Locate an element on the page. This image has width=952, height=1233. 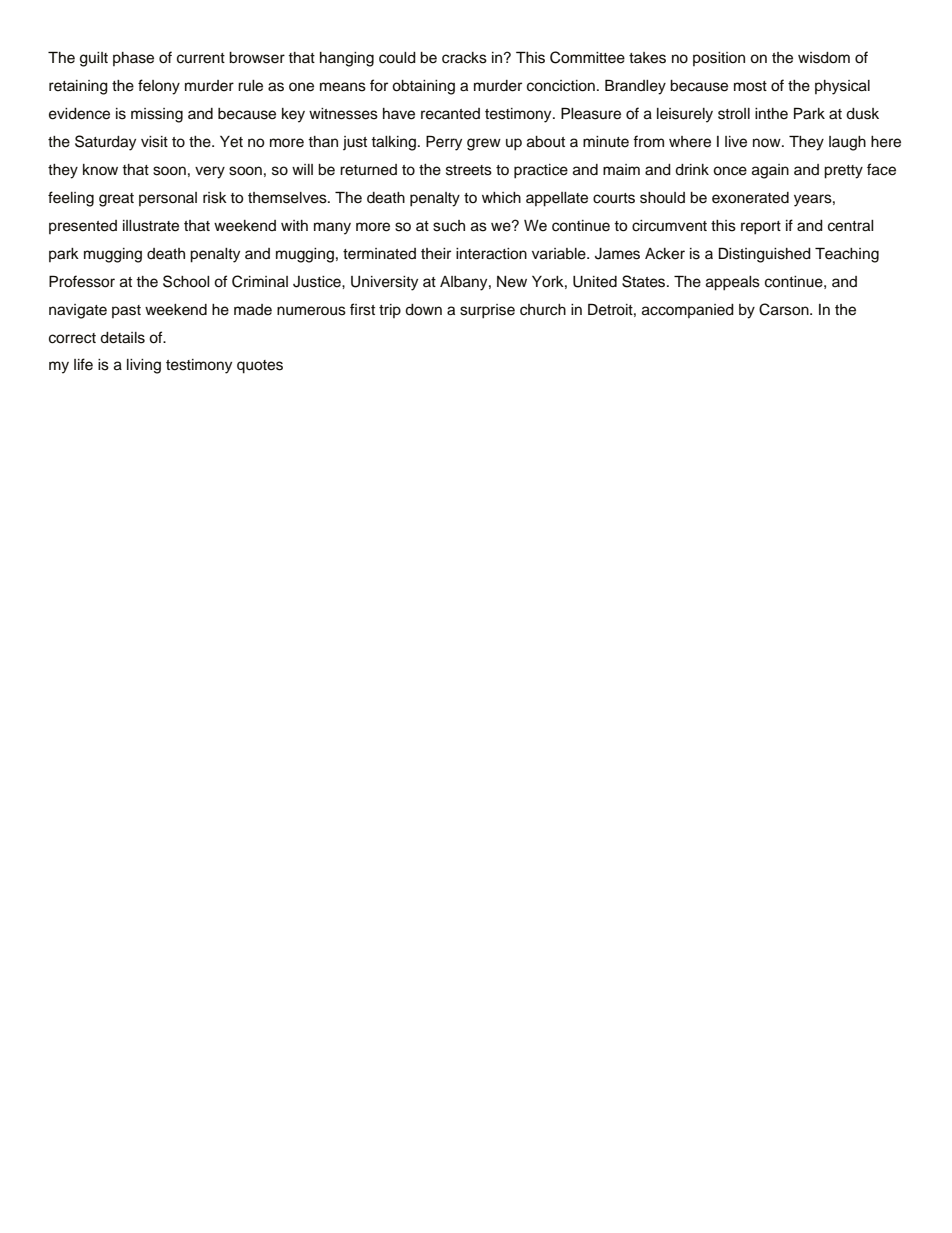
again is located at coordinates (770, 171).
